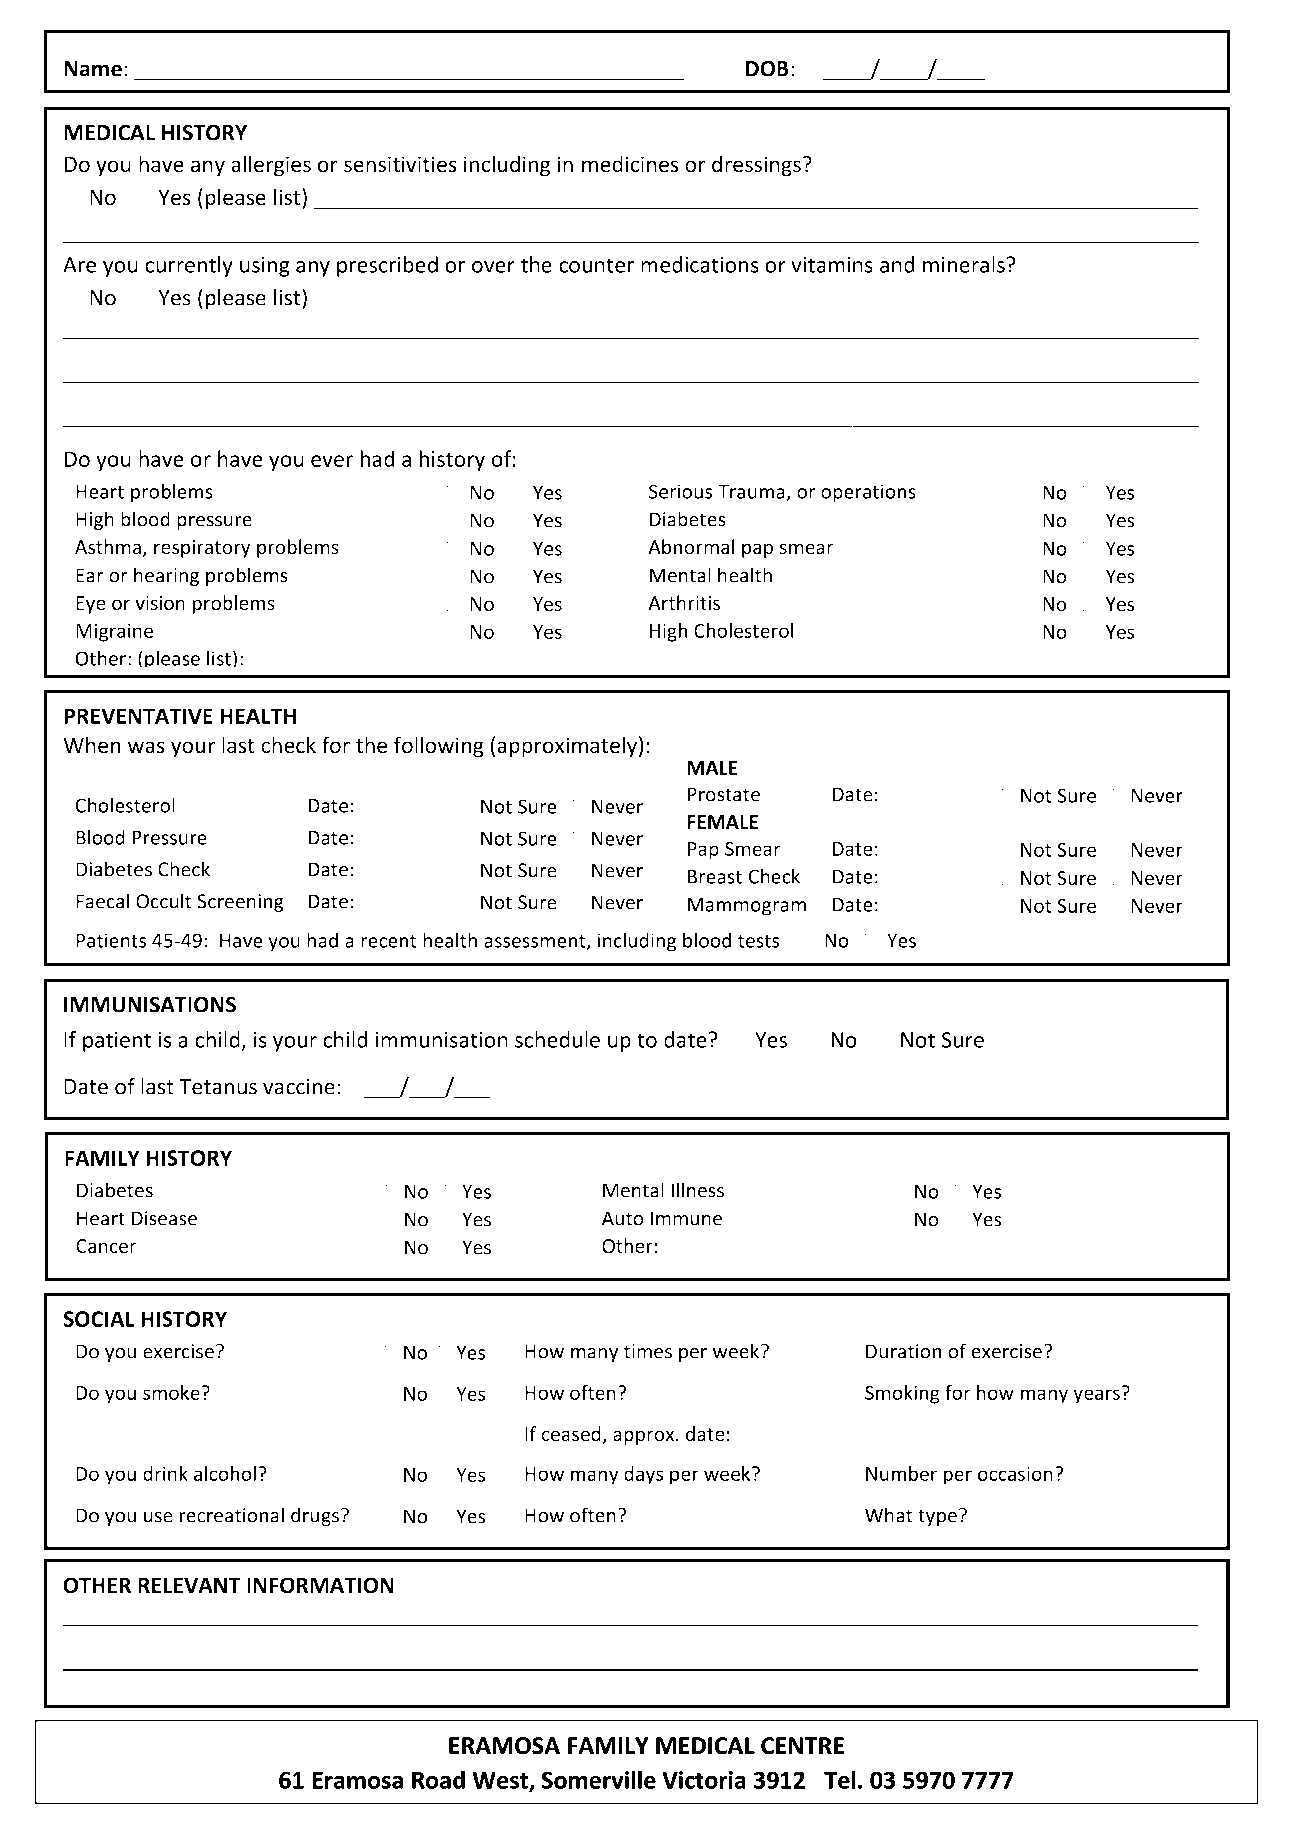 The width and height of the image is (1300, 1839). I want to click on Duration, so click(903, 1351).
